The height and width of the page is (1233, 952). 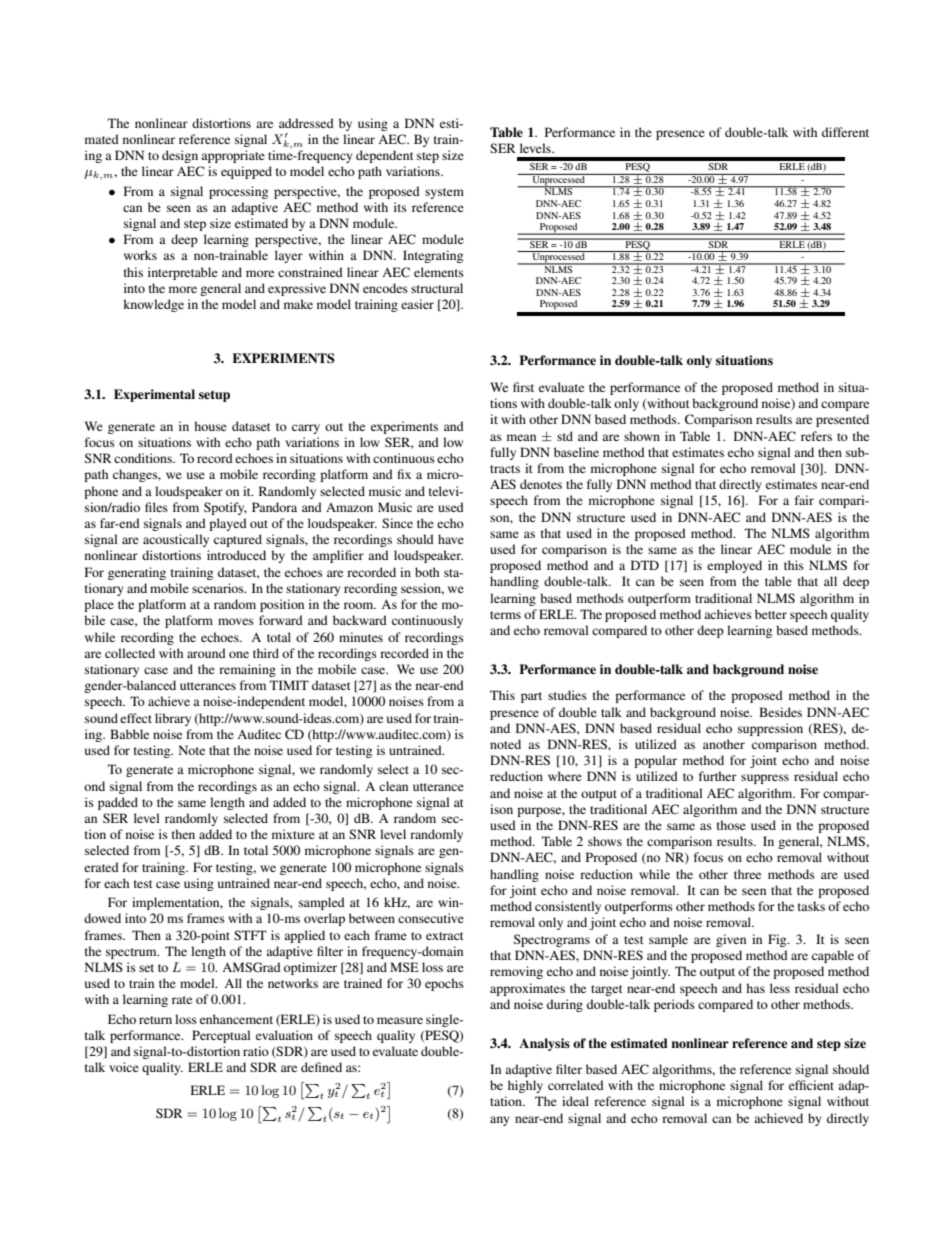 What do you see at coordinates (505, 615) in the page?
I see `terms` at bounding box center [505, 615].
